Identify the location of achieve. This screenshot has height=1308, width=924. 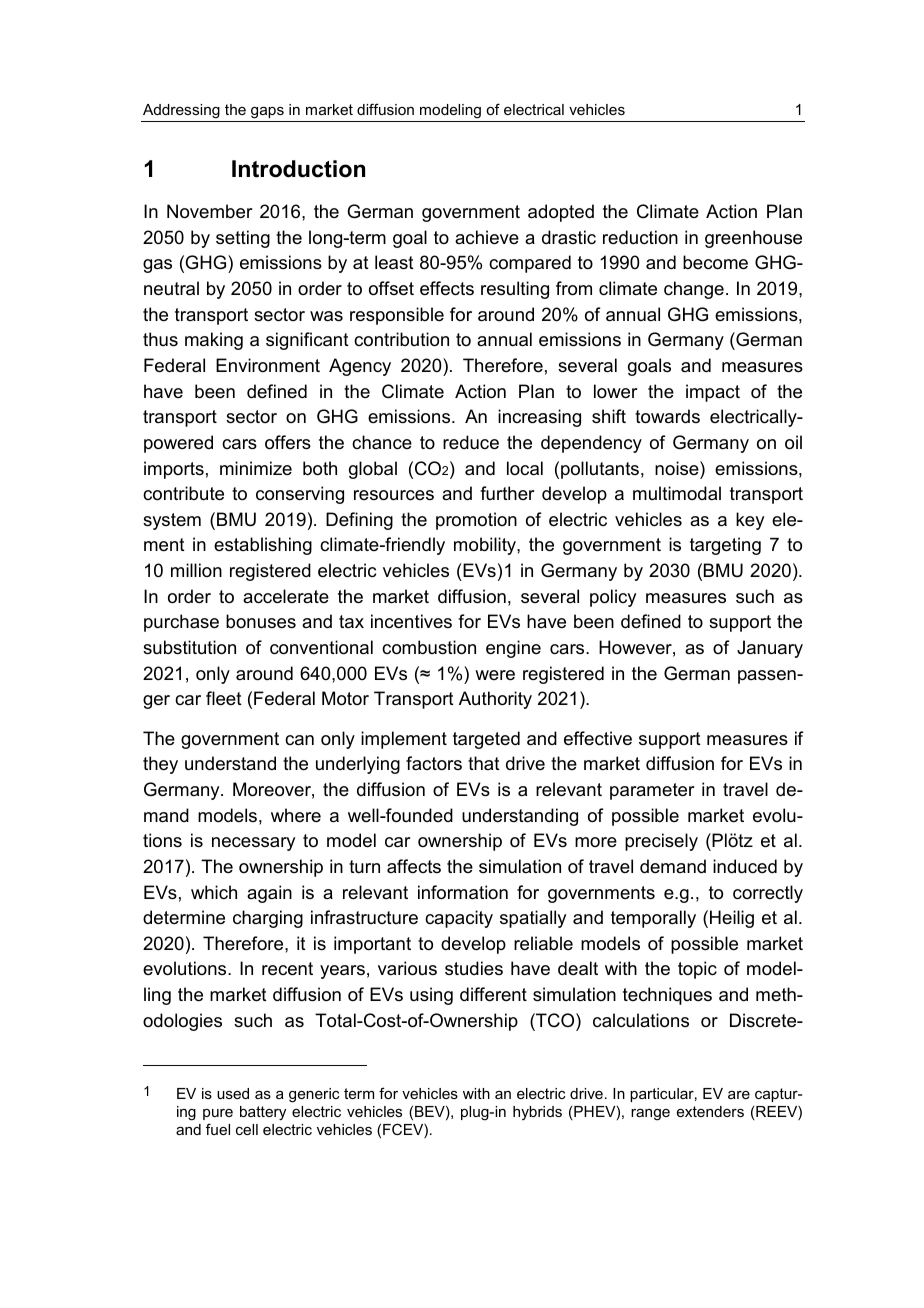
(487, 237).
